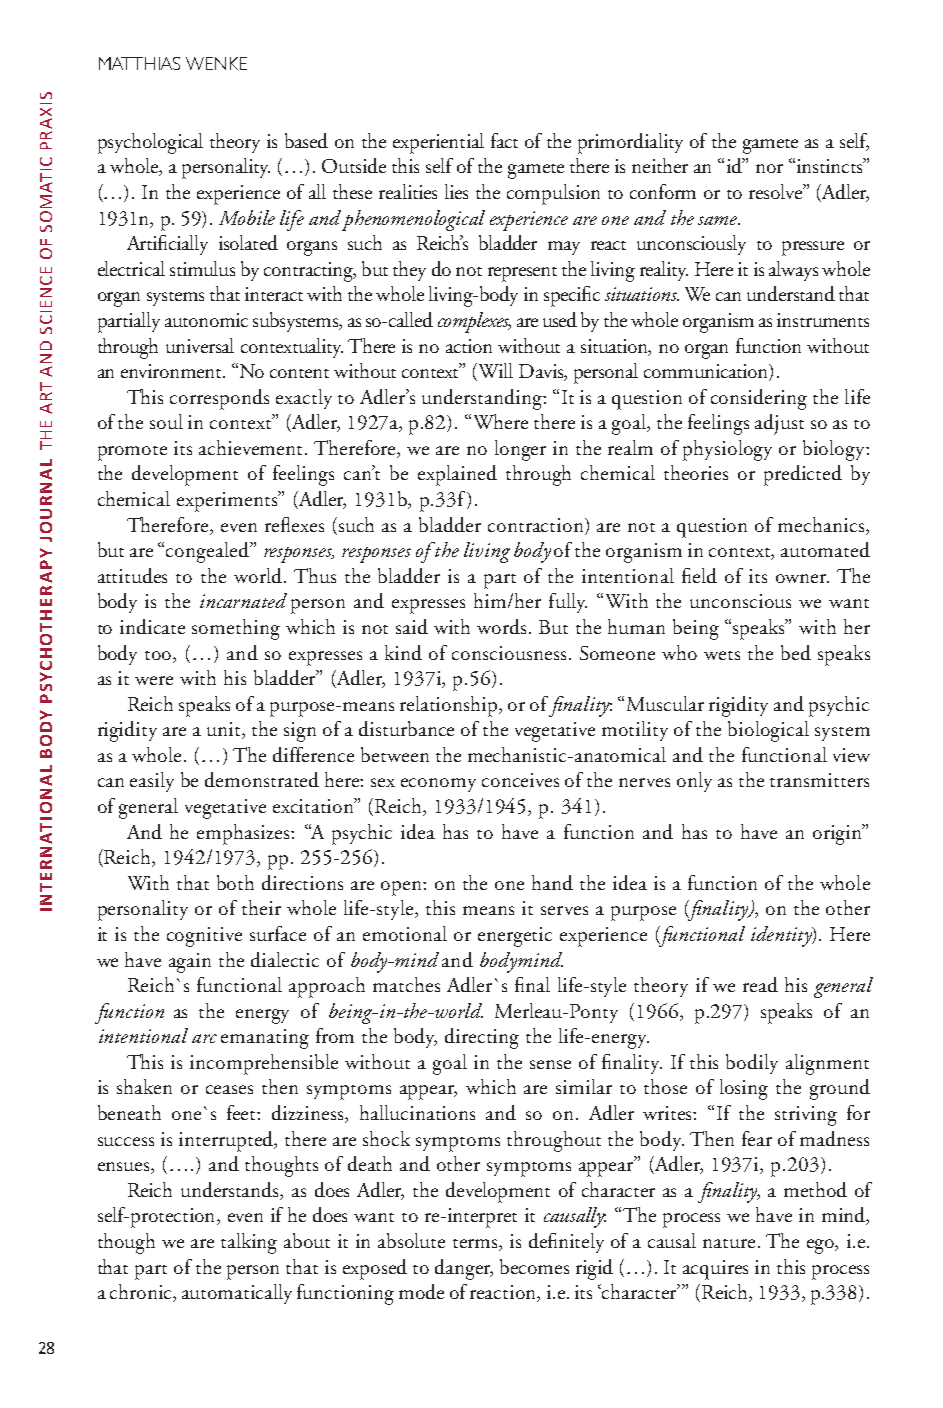  I want to click on were, so click(154, 680).
